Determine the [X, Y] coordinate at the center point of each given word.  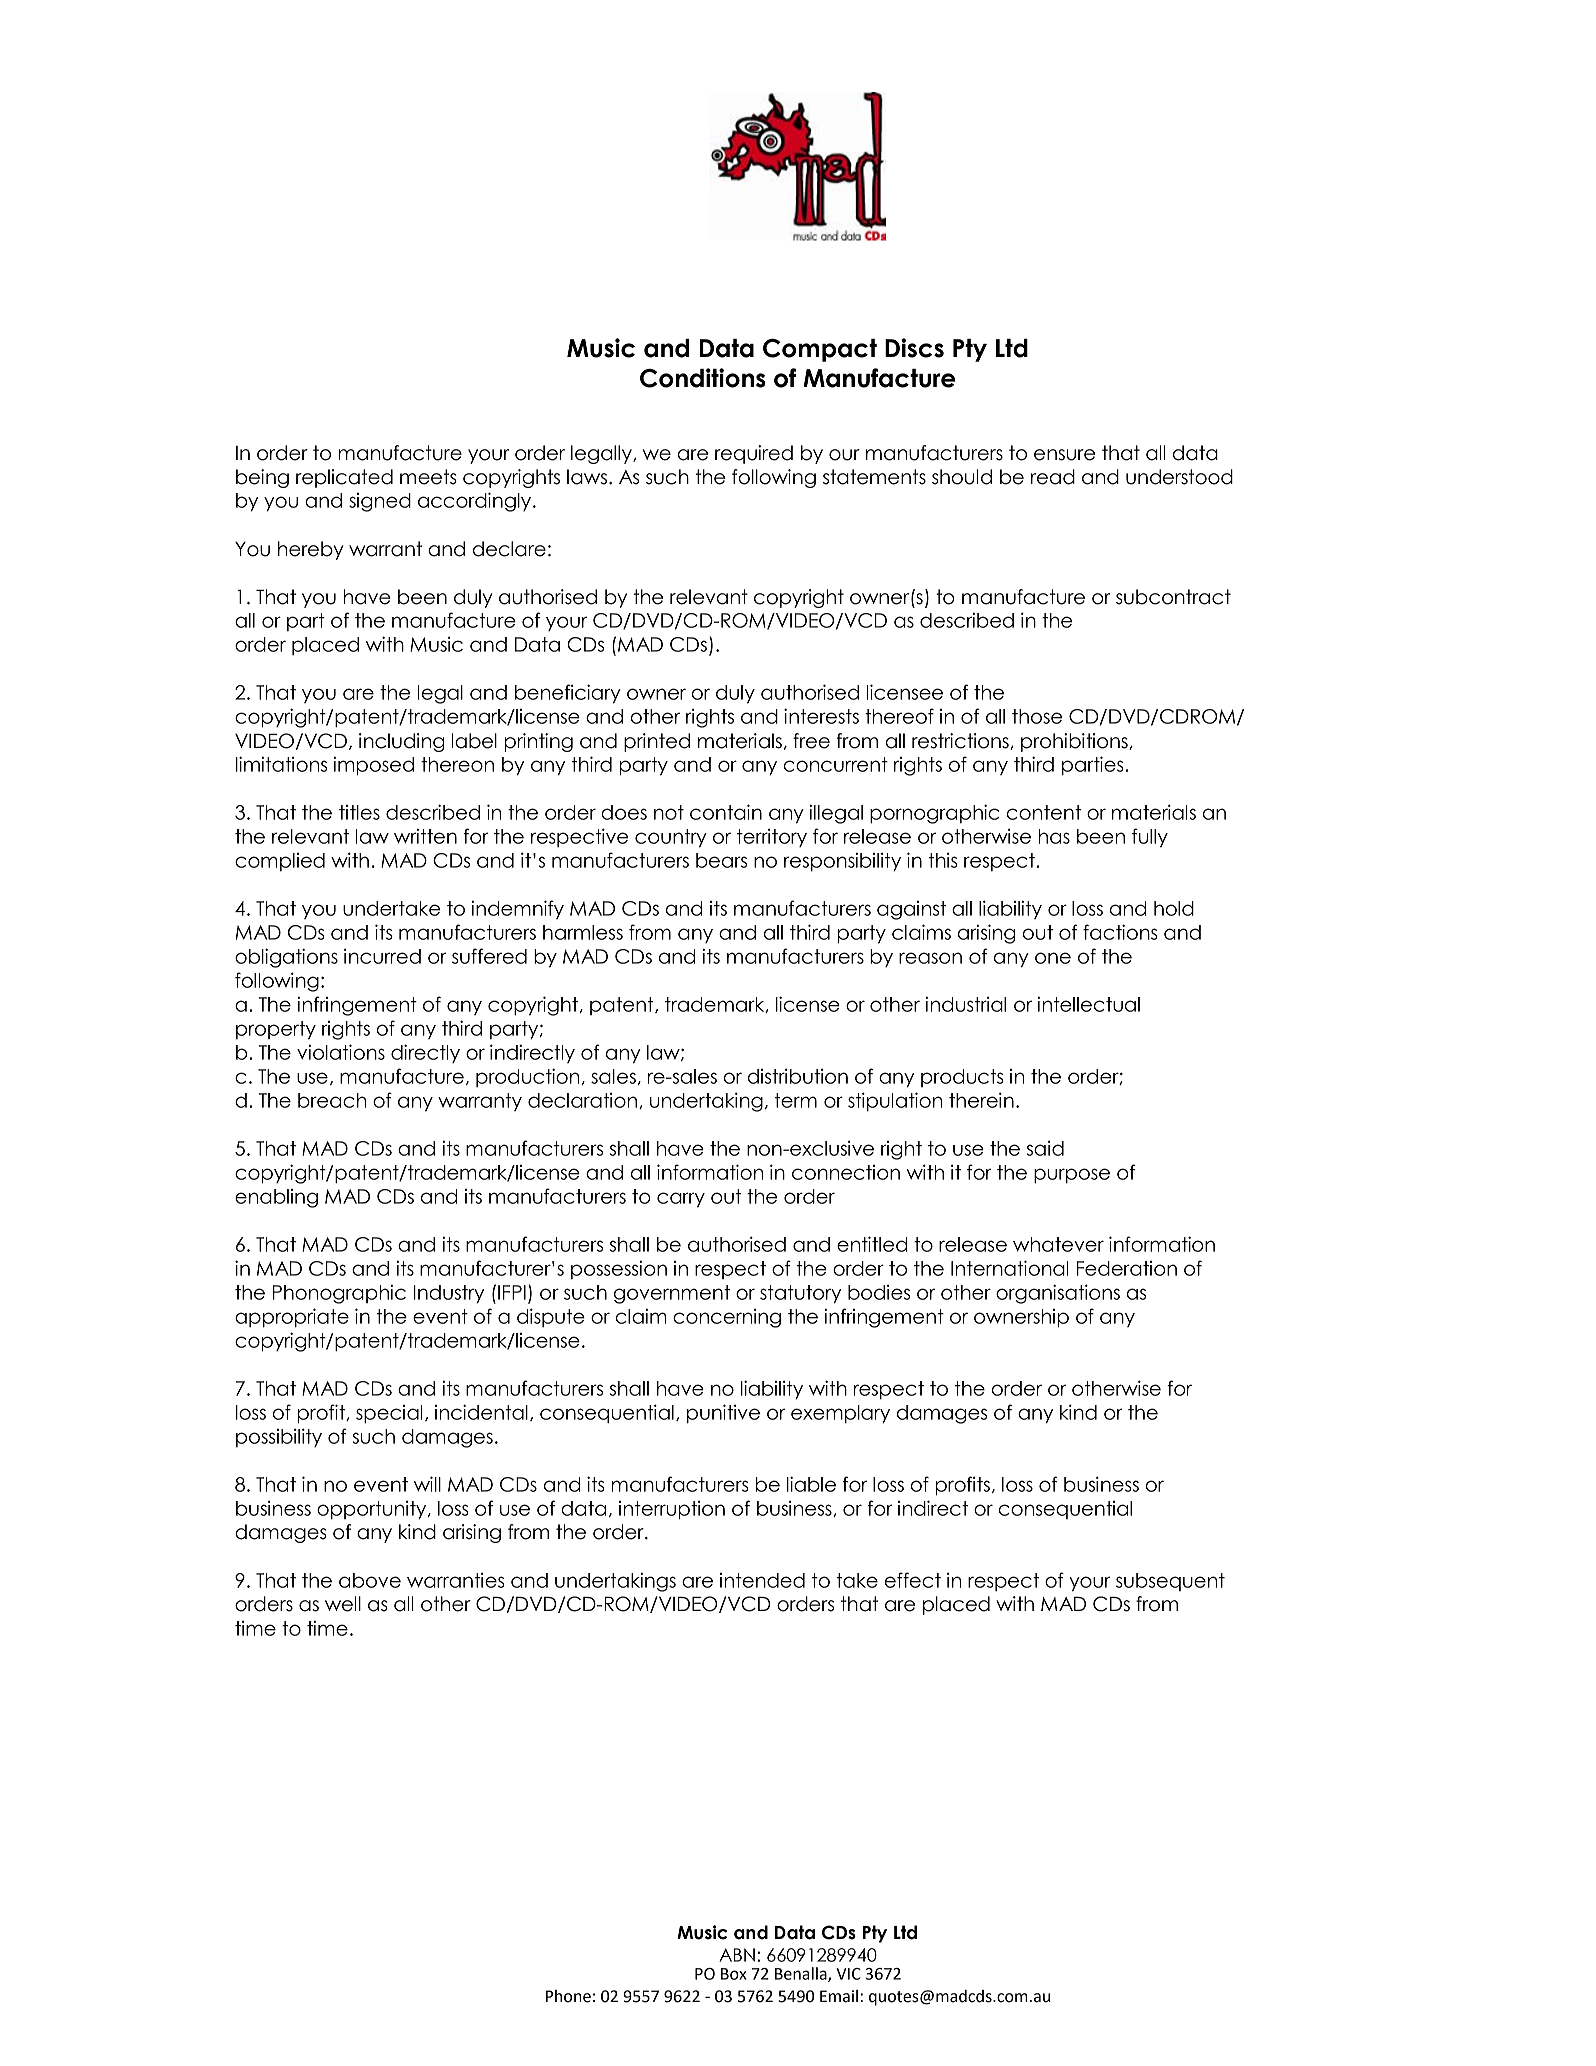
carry [681, 1200]
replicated [344, 478]
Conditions [703, 378]
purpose [1072, 1176]
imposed [373, 766]
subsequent [1170, 1582]
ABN [737, 1955]
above [370, 1580]
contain [726, 812]
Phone [568, 1996]
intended [762, 1580]
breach [332, 1100]
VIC [848, 1974]
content [1044, 812]
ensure [1064, 455]
